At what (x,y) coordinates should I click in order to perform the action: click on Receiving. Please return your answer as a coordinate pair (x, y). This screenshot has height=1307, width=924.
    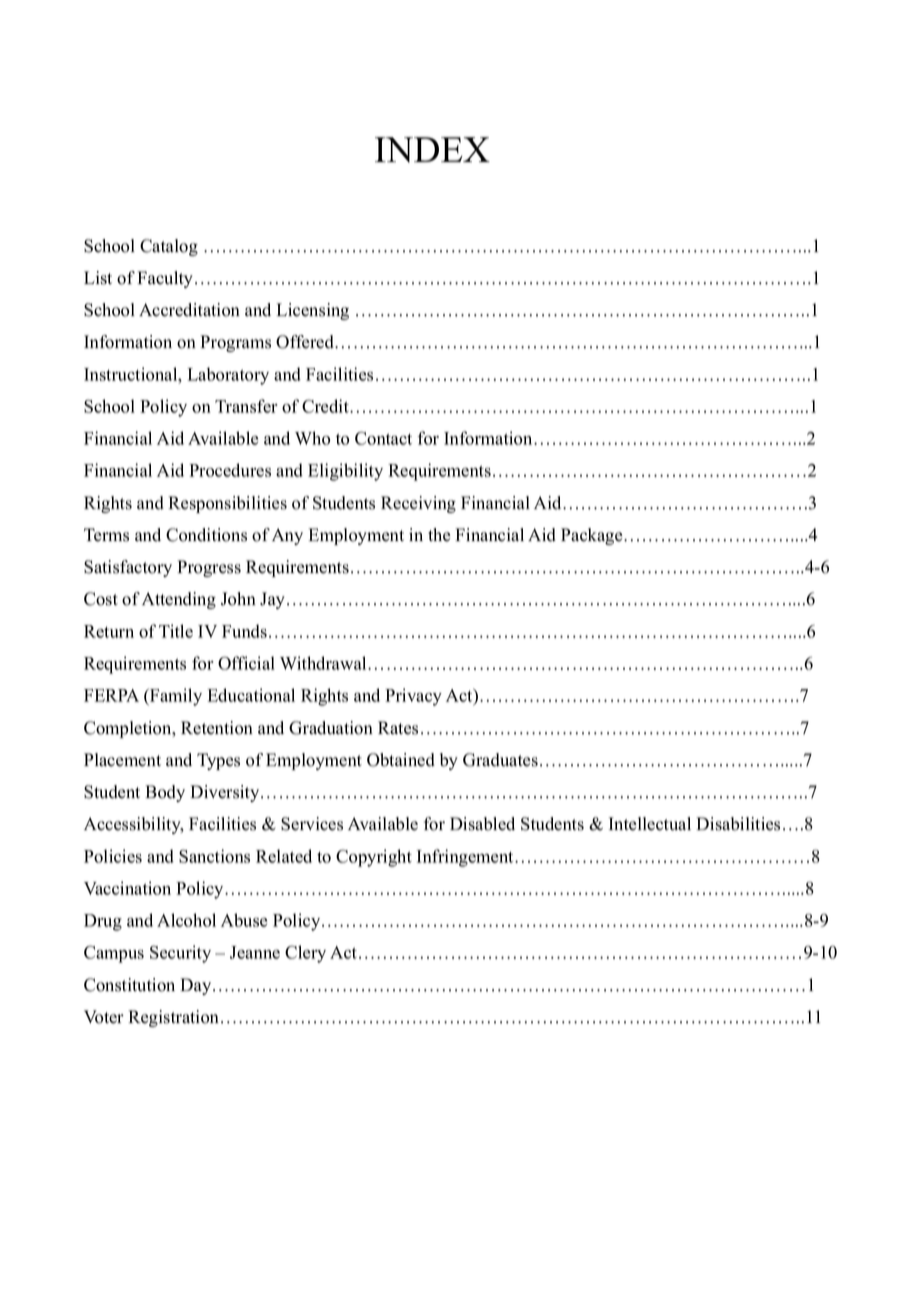
    Looking at the image, I should click on (418, 504).
